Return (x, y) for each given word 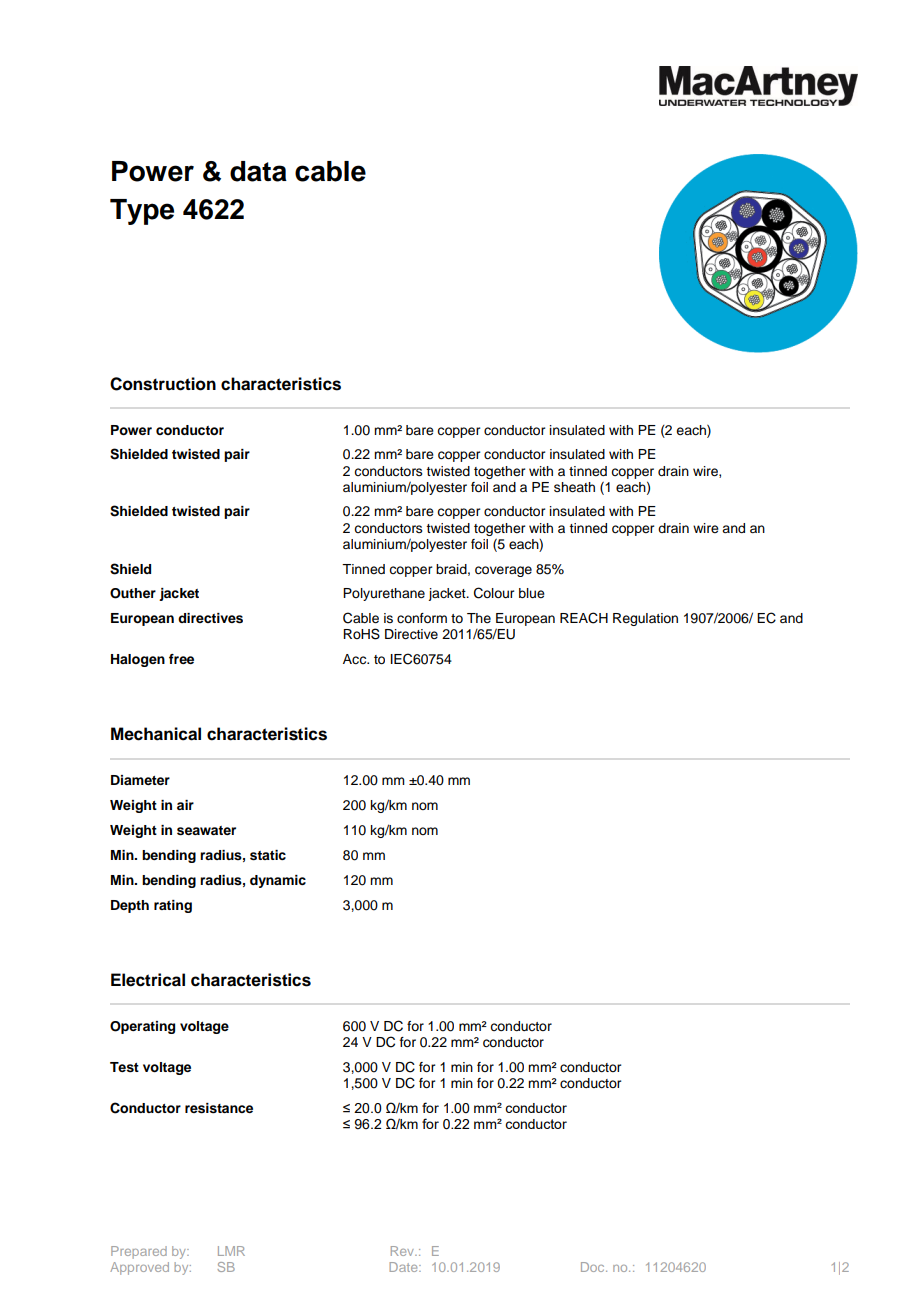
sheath (574, 487)
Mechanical (156, 734)
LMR (231, 1251)
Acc (356, 659)
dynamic (278, 881)
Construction (163, 384)
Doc (594, 1267)
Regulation (645, 619)
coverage (503, 571)
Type (142, 212)
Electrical (148, 980)
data (258, 171)
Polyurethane (384, 594)
